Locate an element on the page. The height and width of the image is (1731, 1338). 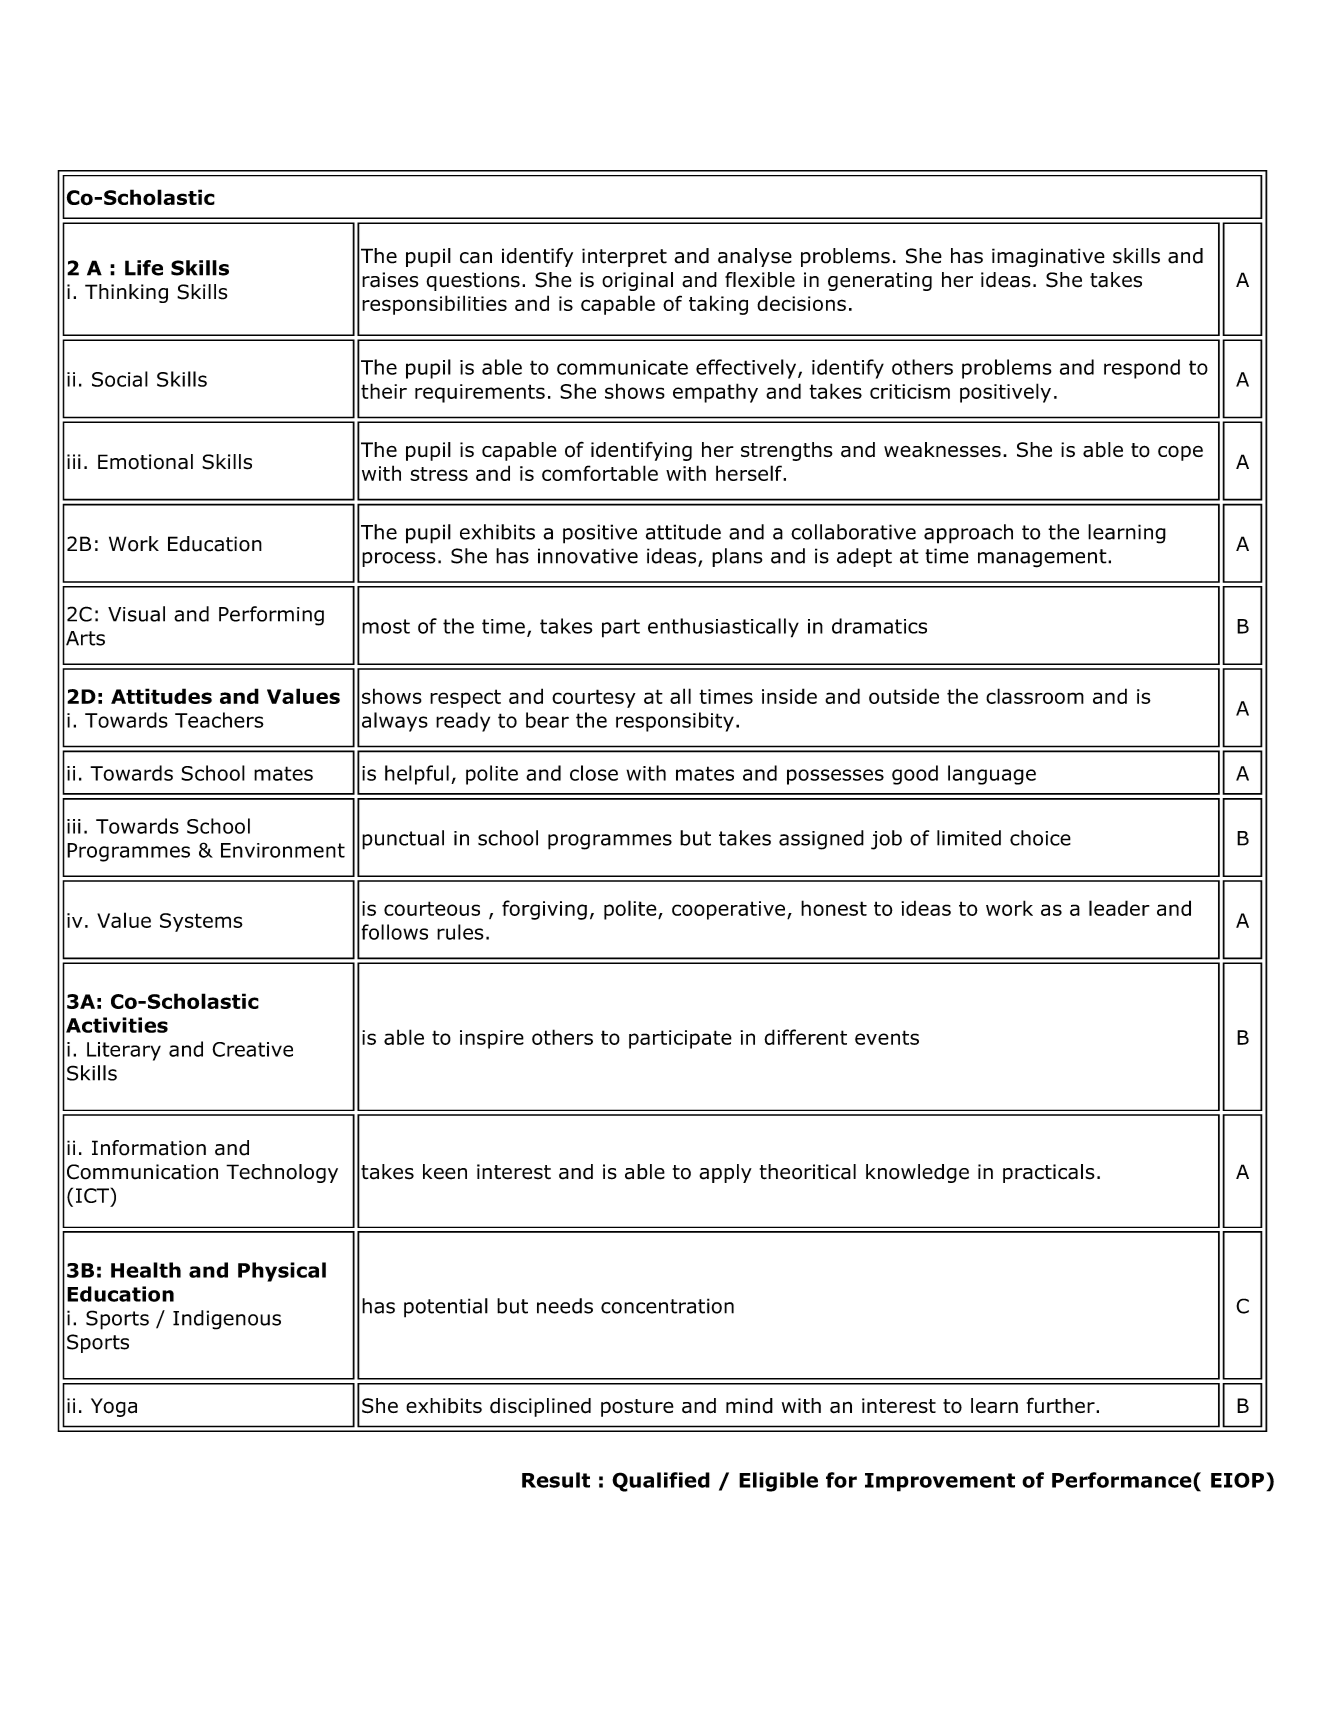
Life is located at coordinates (144, 268).
